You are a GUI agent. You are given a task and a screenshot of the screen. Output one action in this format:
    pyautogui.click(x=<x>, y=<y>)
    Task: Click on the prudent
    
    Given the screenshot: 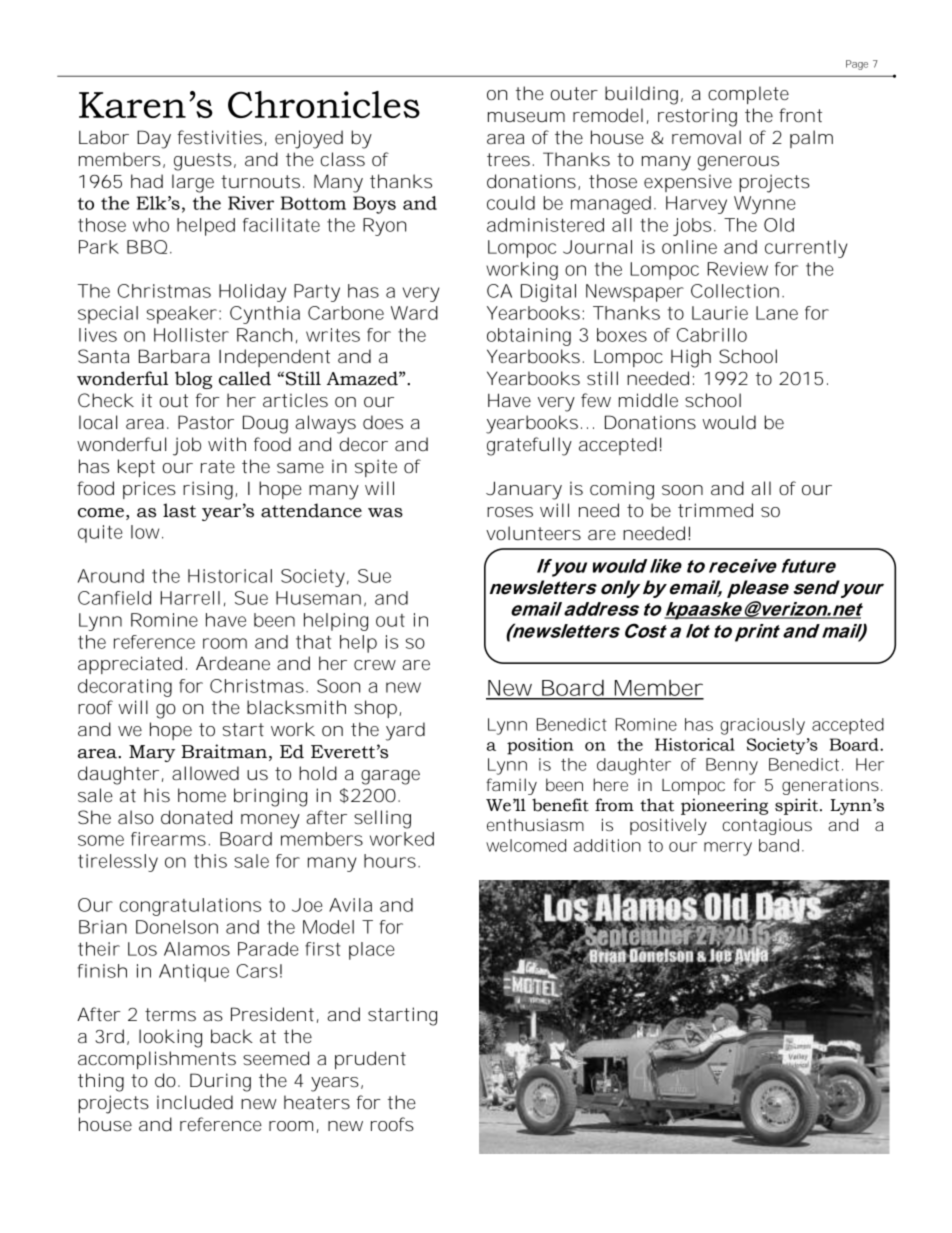 What is the action you would take?
    pyautogui.click(x=370, y=1060)
